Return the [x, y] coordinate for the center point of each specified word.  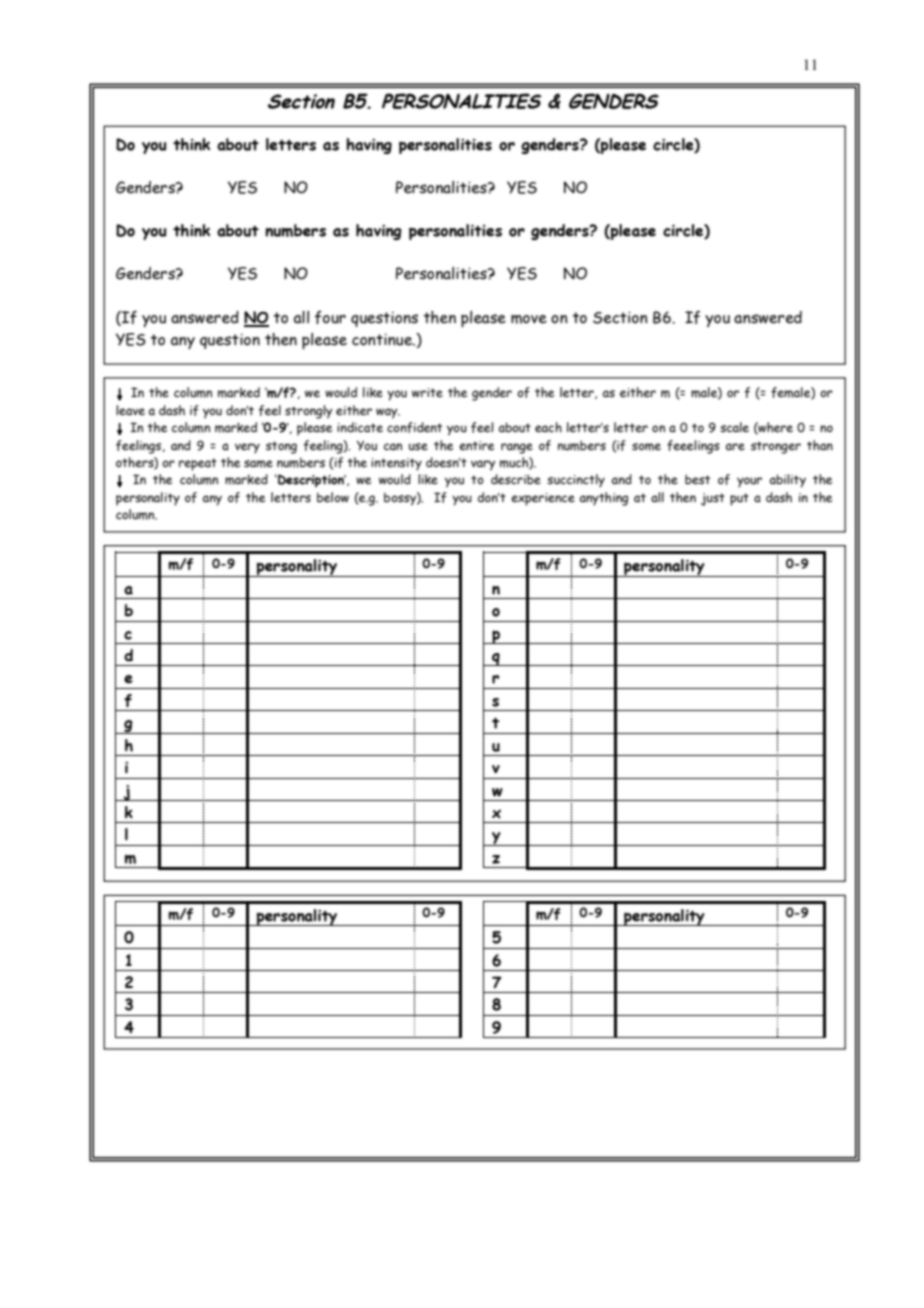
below [333, 497]
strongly [309, 412]
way [388, 413]
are [735, 446]
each [548, 427]
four [330, 317]
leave [130, 410]
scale [734, 427]
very [247, 448]
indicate [360, 427]
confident [414, 427]
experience [543, 499]
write [427, 392]
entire [476, 445]
